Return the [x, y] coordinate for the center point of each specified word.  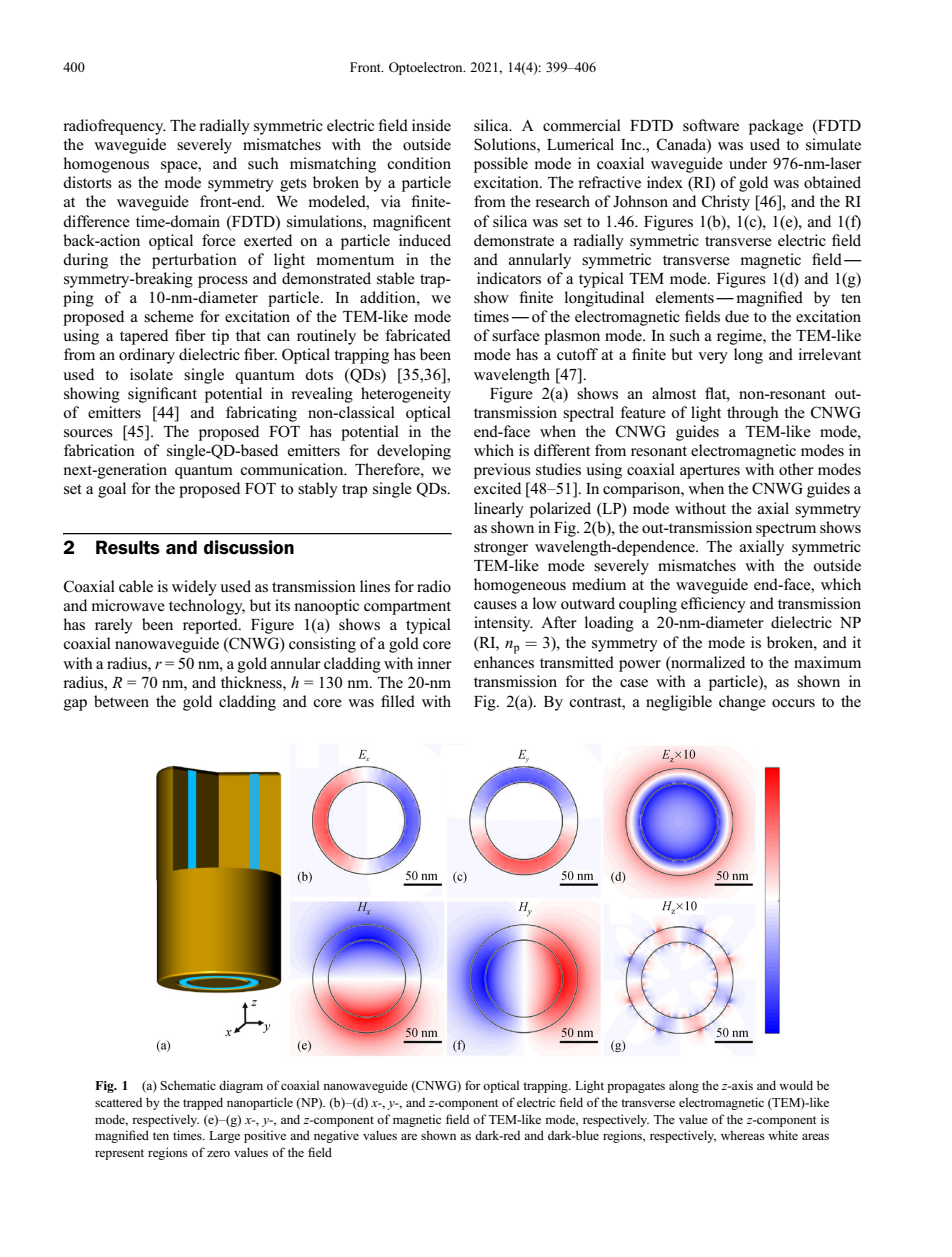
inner [434, 663]
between [121, 701]
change [742, 703]
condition [419, 163]
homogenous [106, 165]
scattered [118, 1102]
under [748, 163]
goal [112, 490]
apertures [710, 472]
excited [497, 488]
